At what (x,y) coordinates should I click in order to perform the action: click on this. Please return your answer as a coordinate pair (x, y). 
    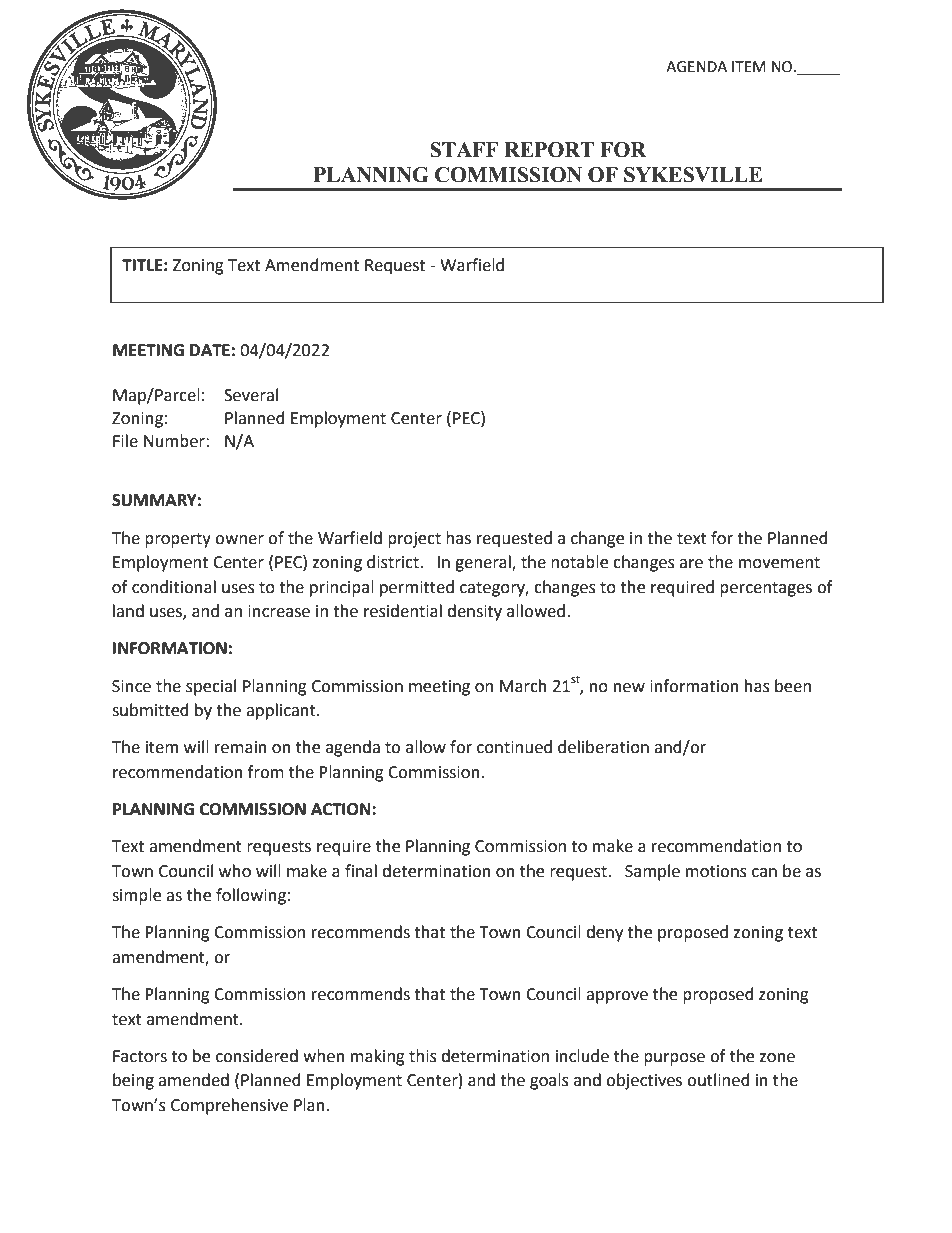
    Looking at the image, I should click on (423, 1056).
